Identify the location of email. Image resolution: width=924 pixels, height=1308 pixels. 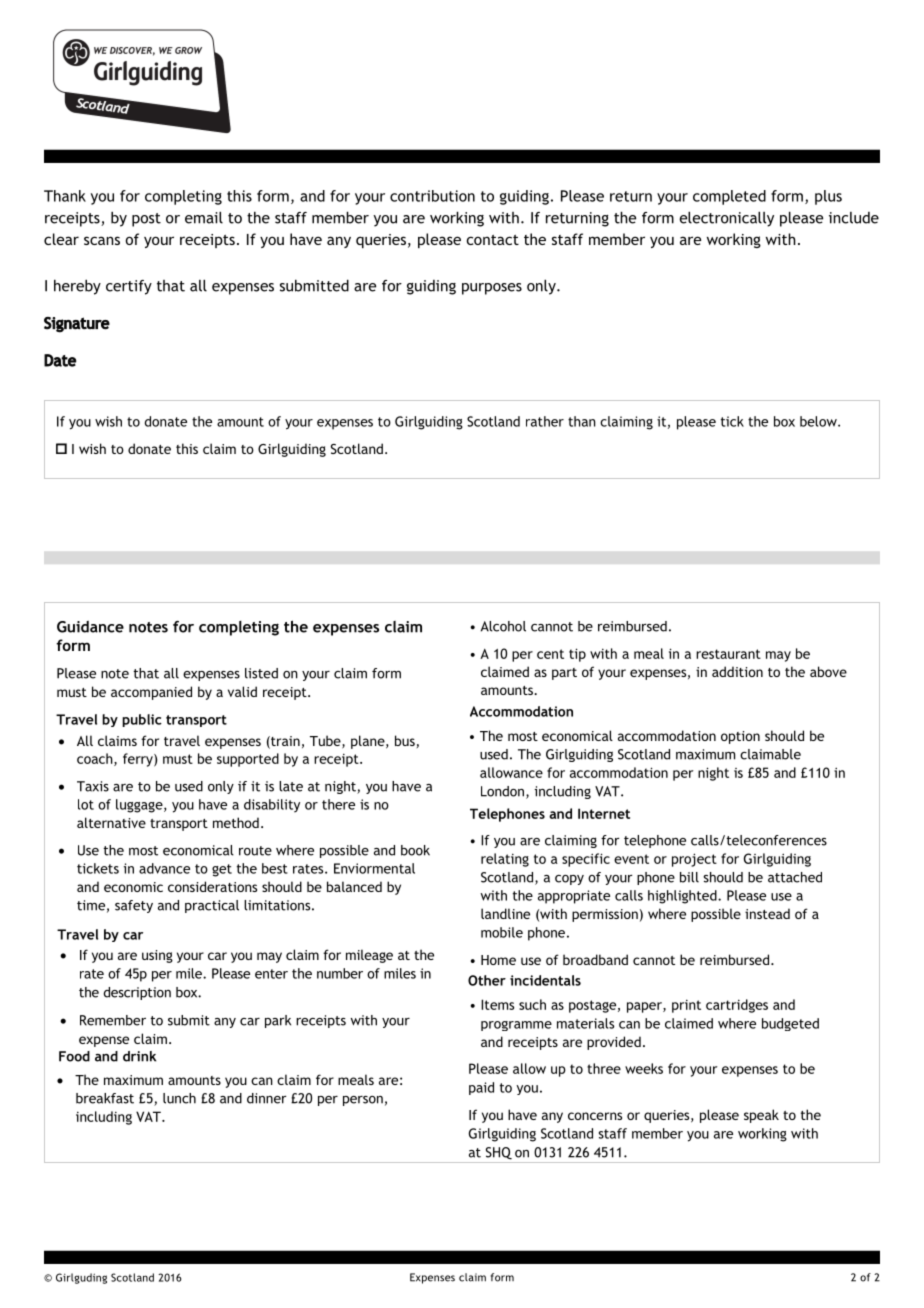
(204, 217).
